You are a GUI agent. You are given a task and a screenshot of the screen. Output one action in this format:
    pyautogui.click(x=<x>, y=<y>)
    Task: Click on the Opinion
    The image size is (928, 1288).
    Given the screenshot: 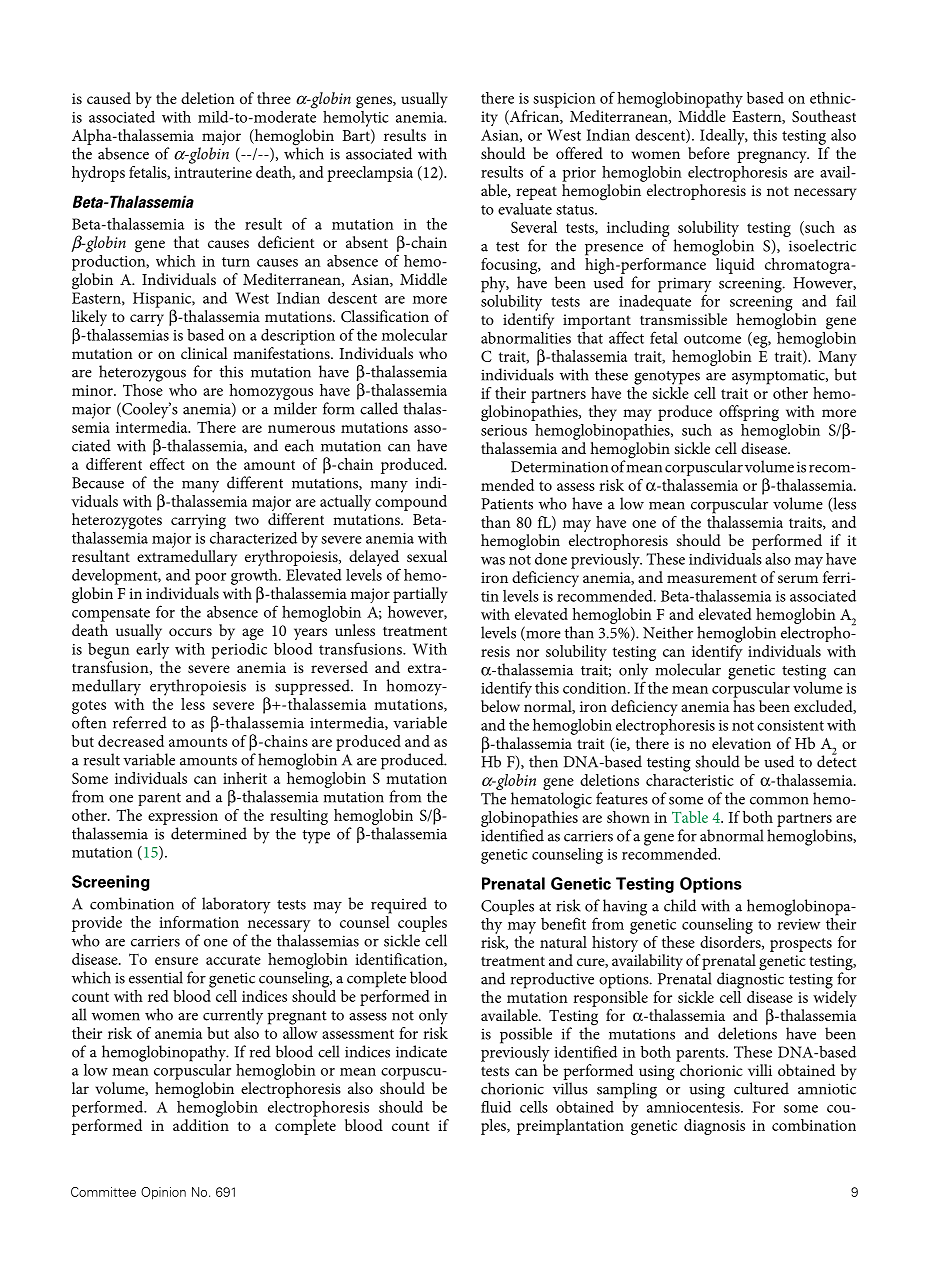 What is the action you would take?
    pyautogui.click(x=163, y=1193)
